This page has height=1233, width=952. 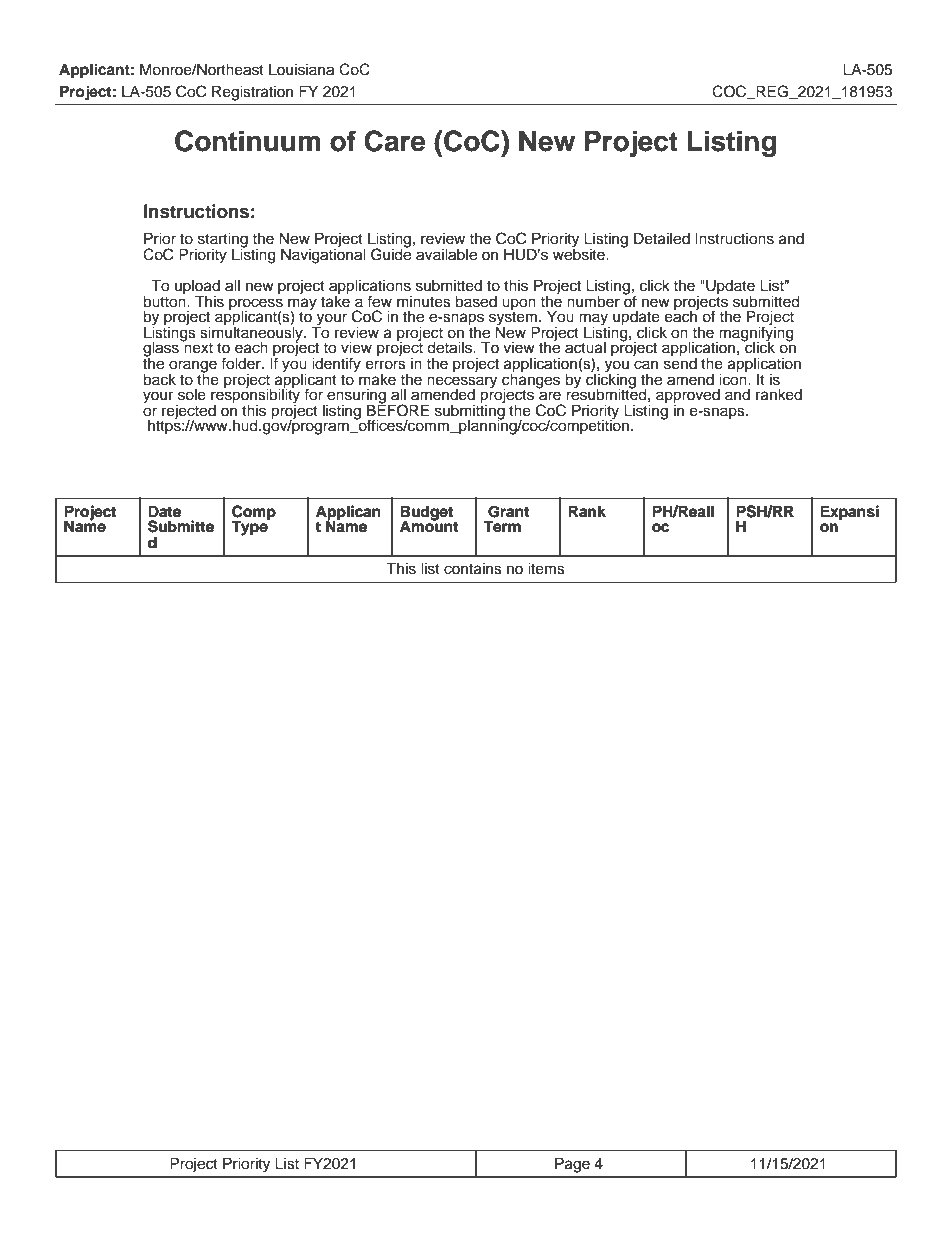 What do you see at coordinates (250, 527) in the page?
I see `Type` at bounding box center [250, 527].
